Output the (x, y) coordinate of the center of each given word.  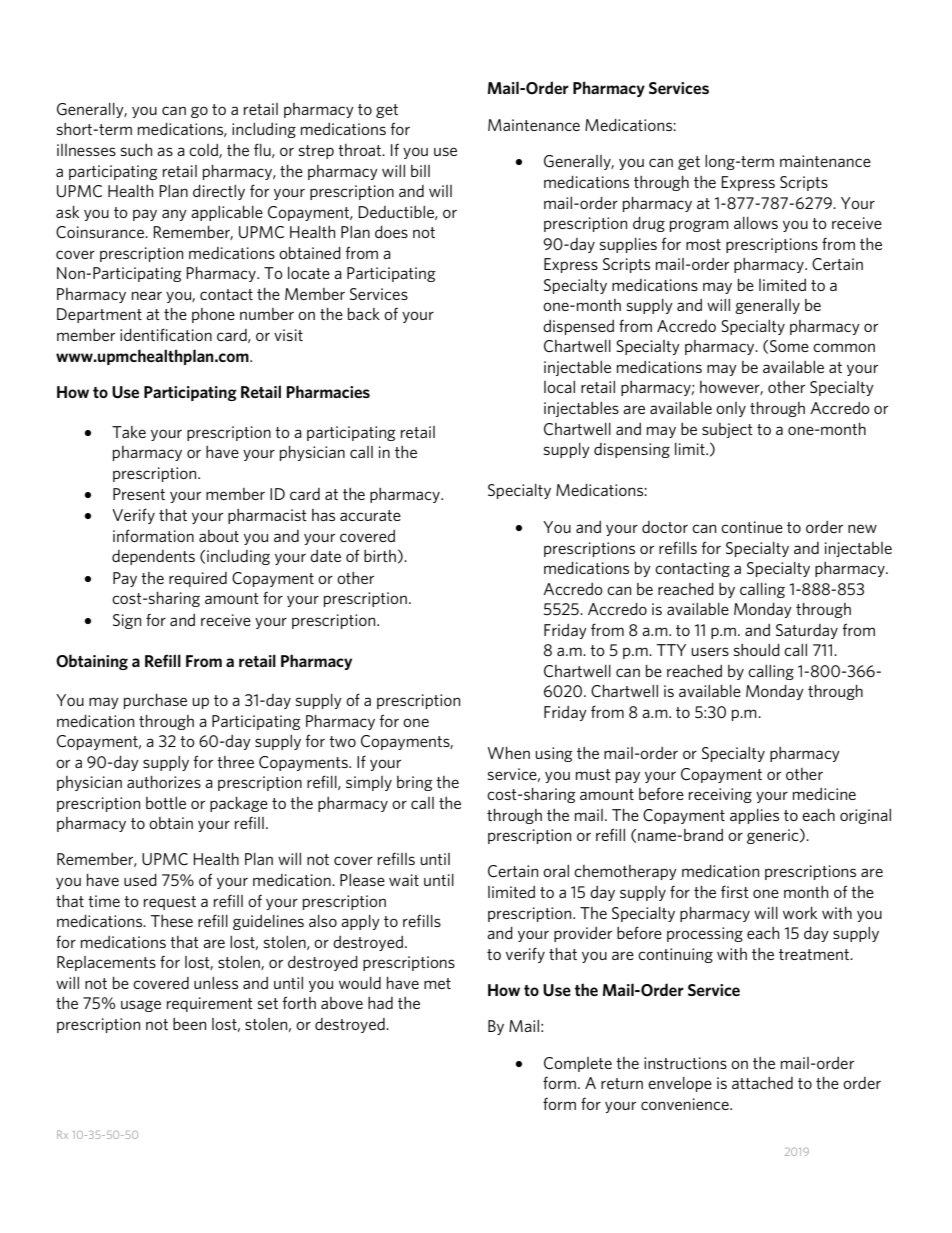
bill (420, 171)
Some (789, 346)
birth (380, 556)
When (509, 753)
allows (756, 223)
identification (166, 334)
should (757, 650)
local (559, 387)
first (735, 891)
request (170, 903)
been (189, 1024)
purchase (155, 701)
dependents (153, 557)
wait (404, 880)
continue (752, 527)
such (136, 150)
